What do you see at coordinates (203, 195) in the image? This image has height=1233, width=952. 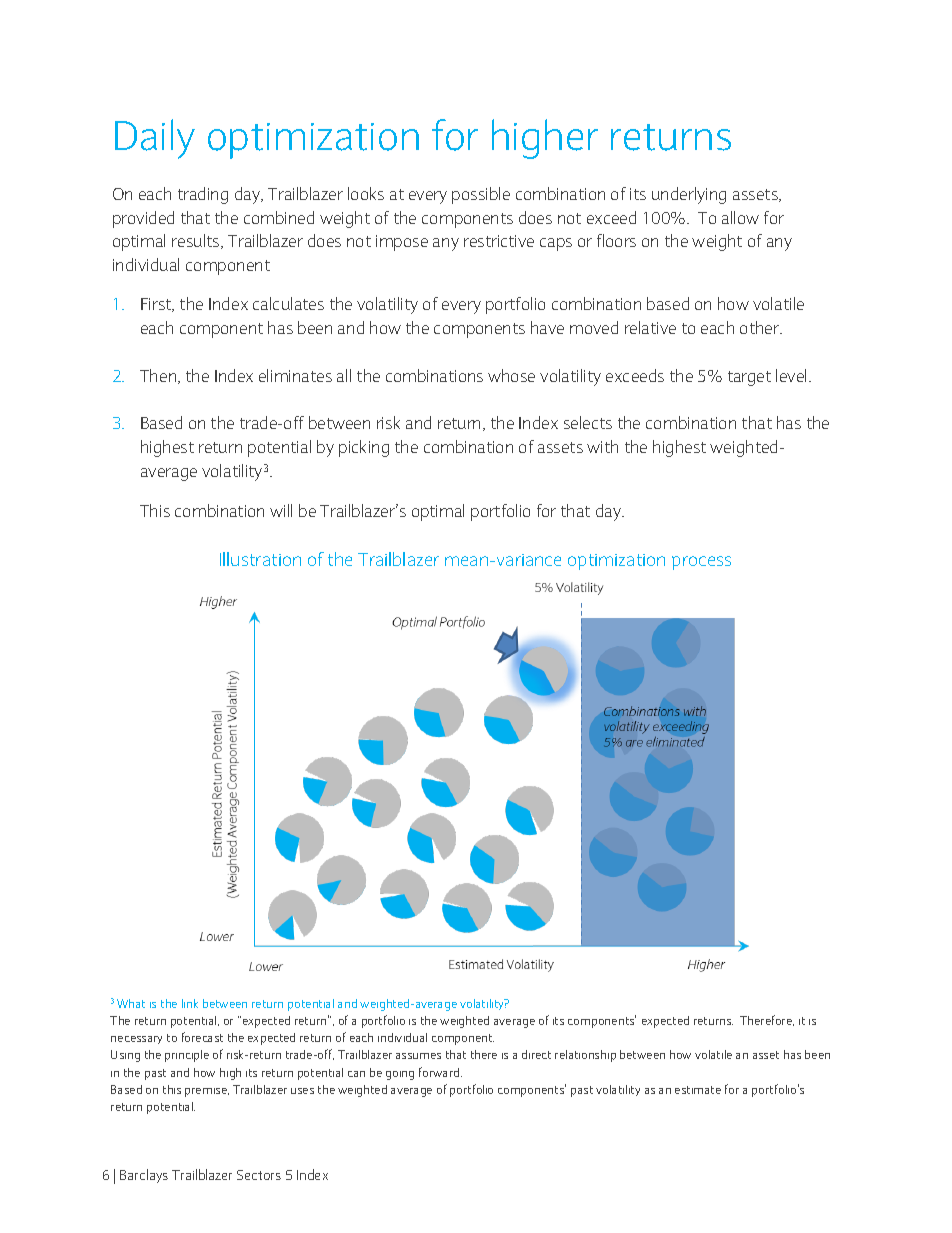 I see `trading` at bounding box center [203, 195].
